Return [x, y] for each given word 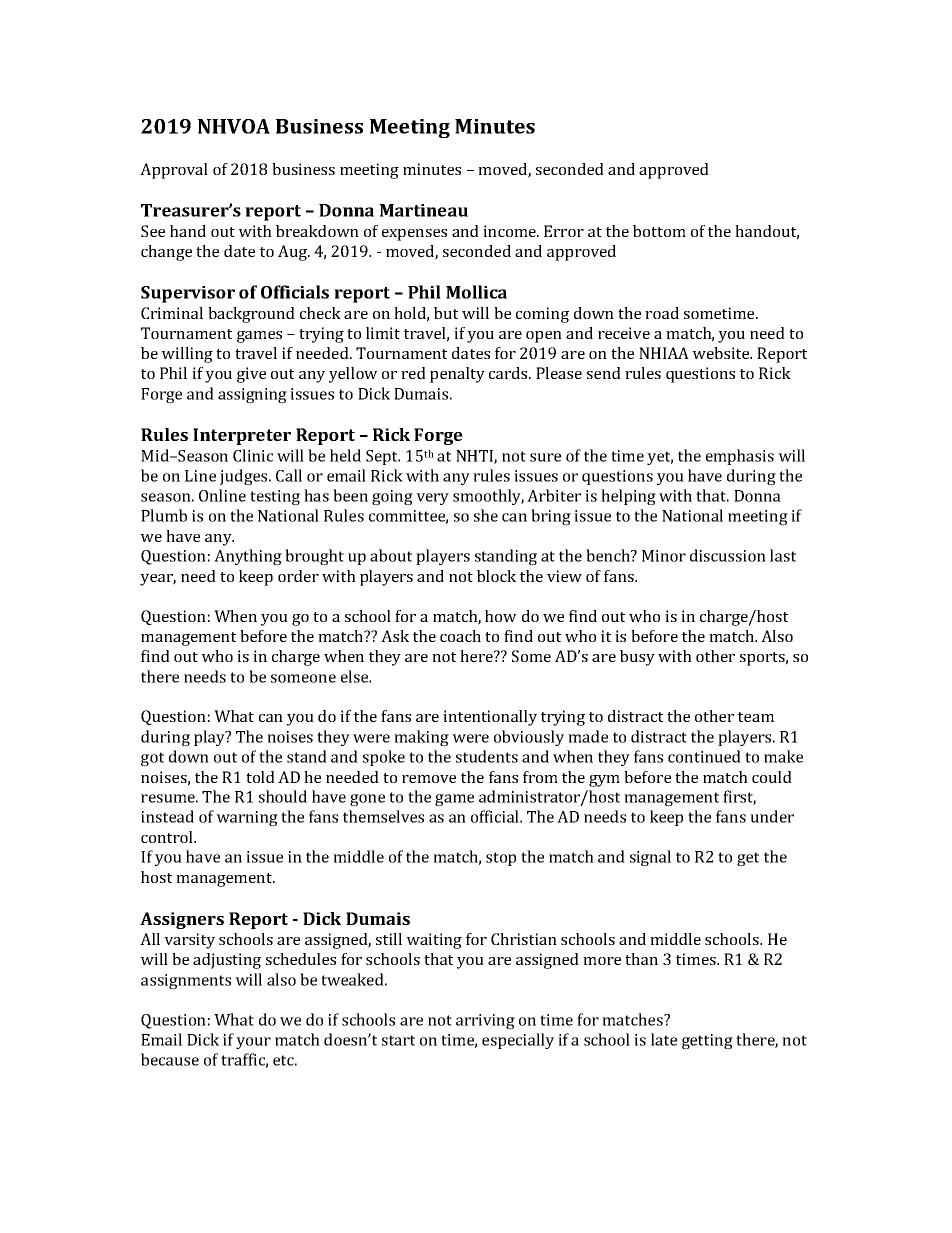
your [253, 1043]
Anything [248, 557]
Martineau [424, 210]
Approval [174, 171]
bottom [659, 231]
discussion [728, 555]
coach [460, 636]
